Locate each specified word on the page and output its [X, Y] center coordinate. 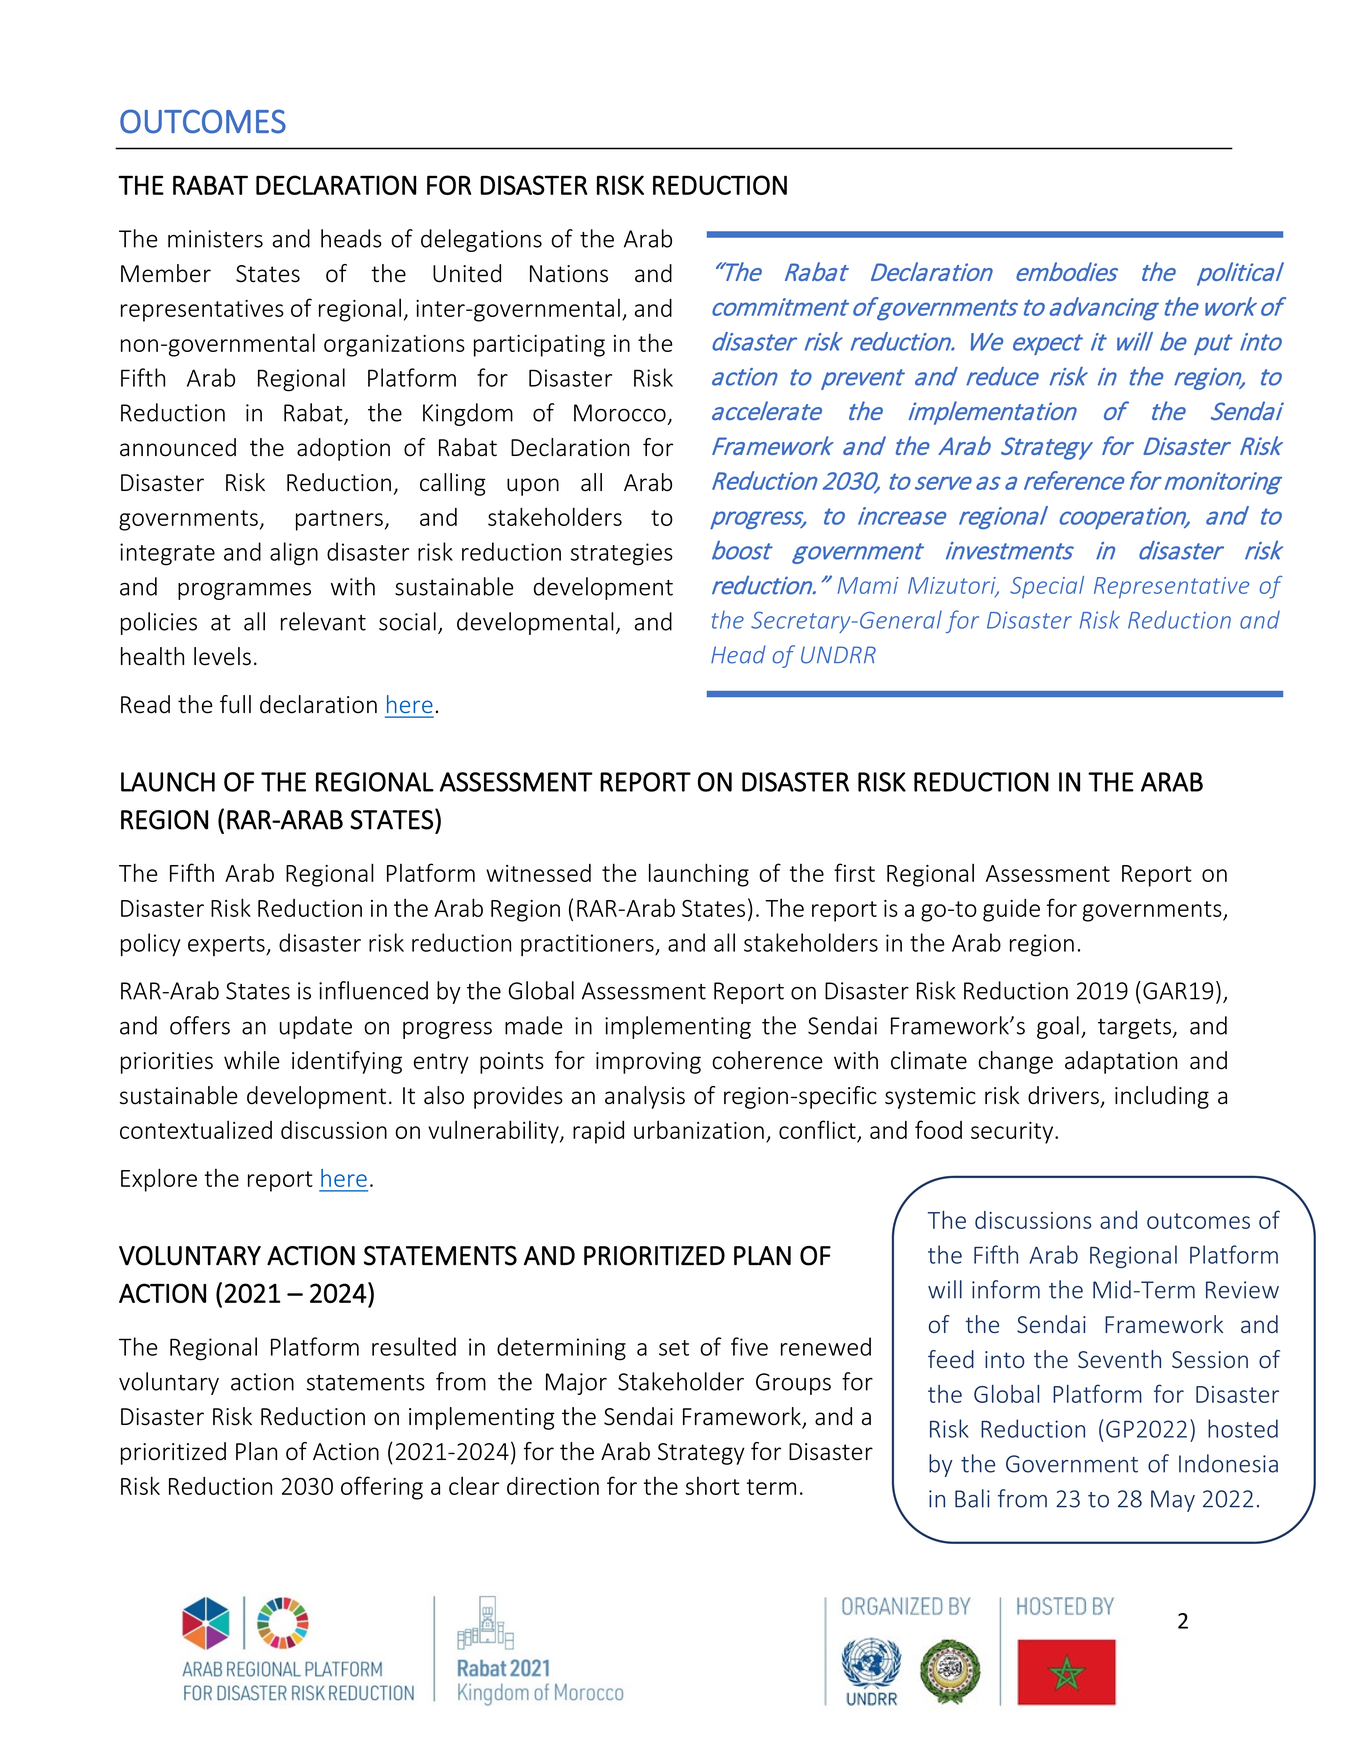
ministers [215, 239]
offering [382, 1488]
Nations [569, 274]
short [713, 1486]
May [1173, 1501]
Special [1047, 587]
